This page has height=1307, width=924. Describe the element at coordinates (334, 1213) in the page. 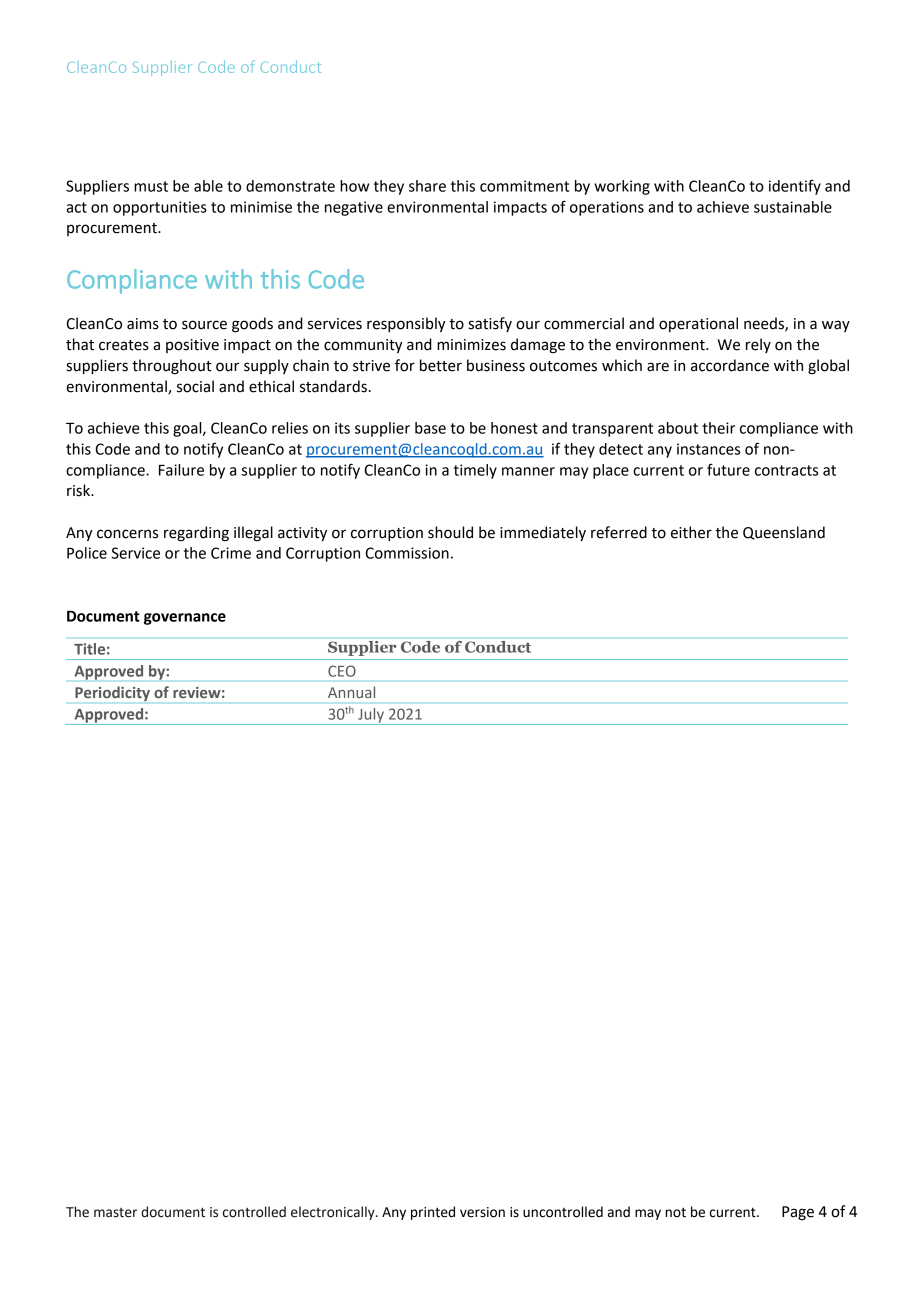

I see `electronically` at that location.
